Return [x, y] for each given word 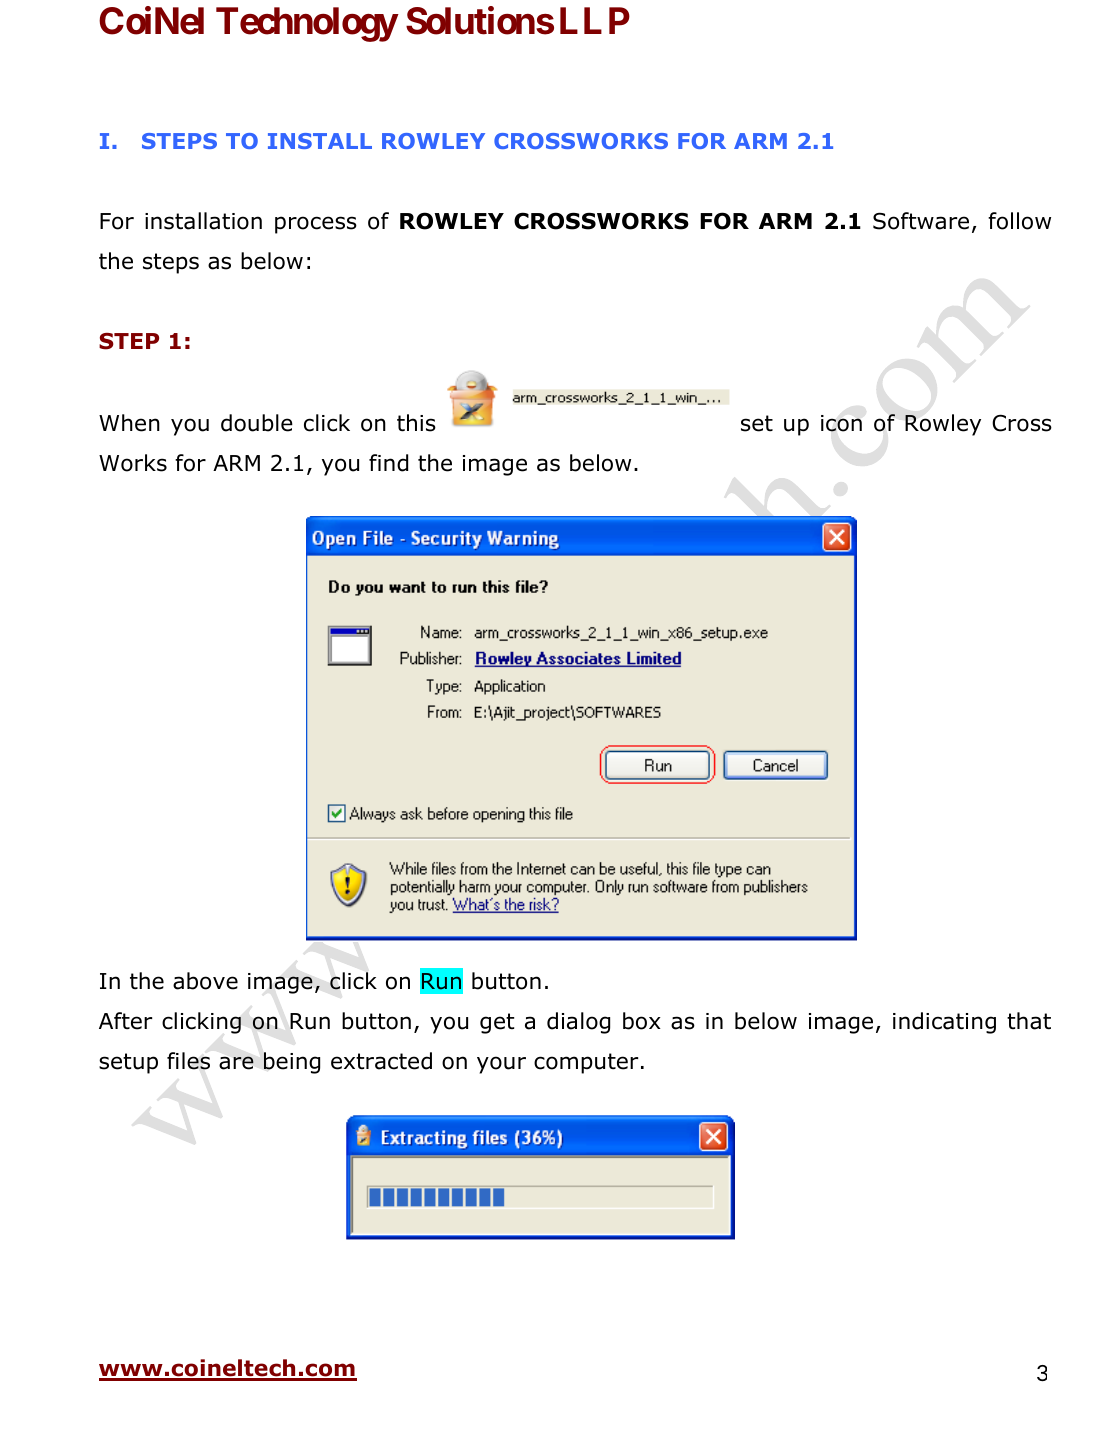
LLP [595, 20]
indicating [944, 1023]
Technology [307, 24]
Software [921, 221]
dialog [578, 1023]
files [188, 1061]
